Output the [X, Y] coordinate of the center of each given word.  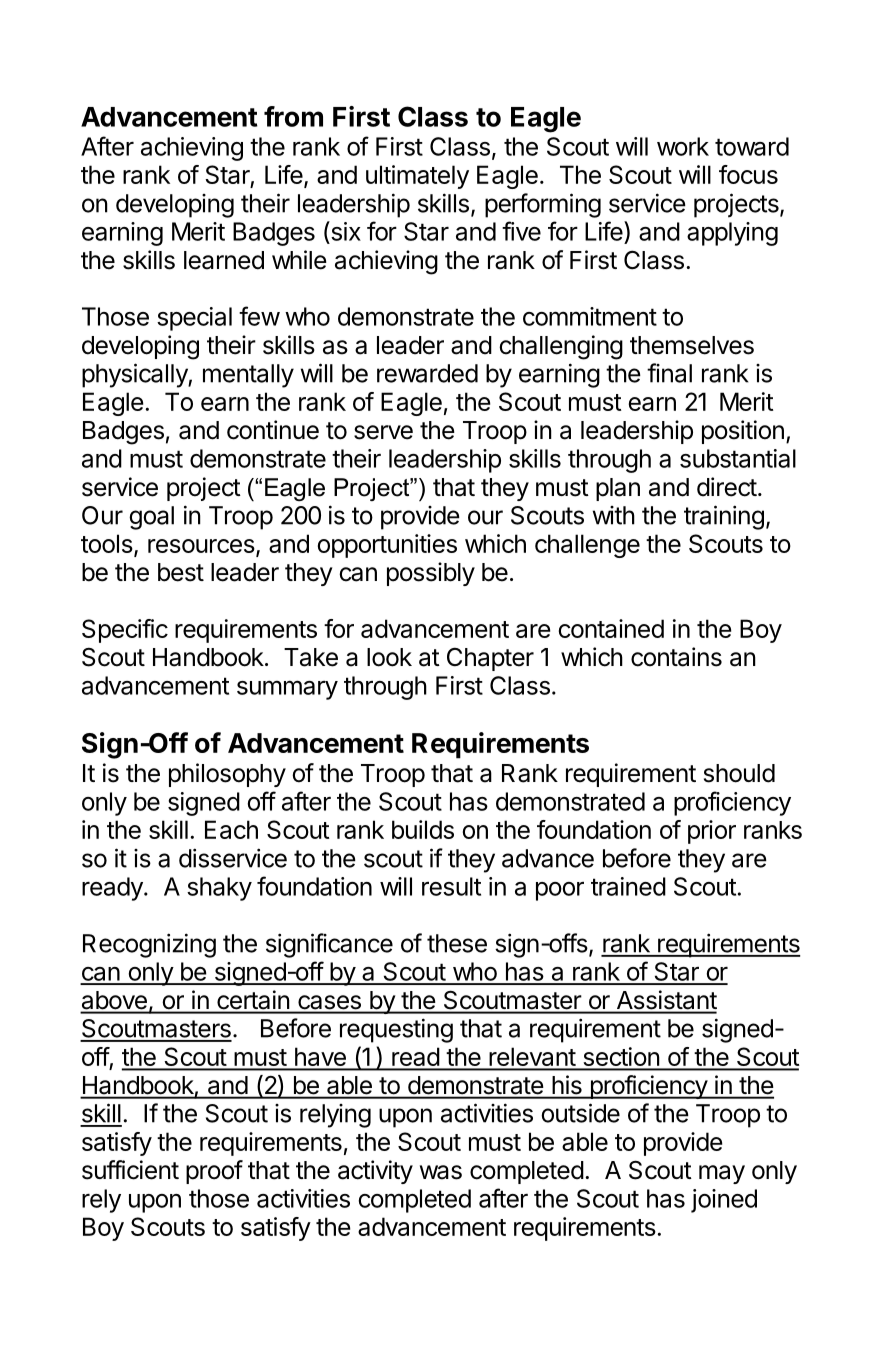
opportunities [387, 546]
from [293, 116]
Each [231, 829]
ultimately [417, 177]
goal [151, 518]
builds [423, 829]
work [683, 146]
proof [214, 1172]
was [441, 1172]
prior [712, 832]
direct [727, 487]
